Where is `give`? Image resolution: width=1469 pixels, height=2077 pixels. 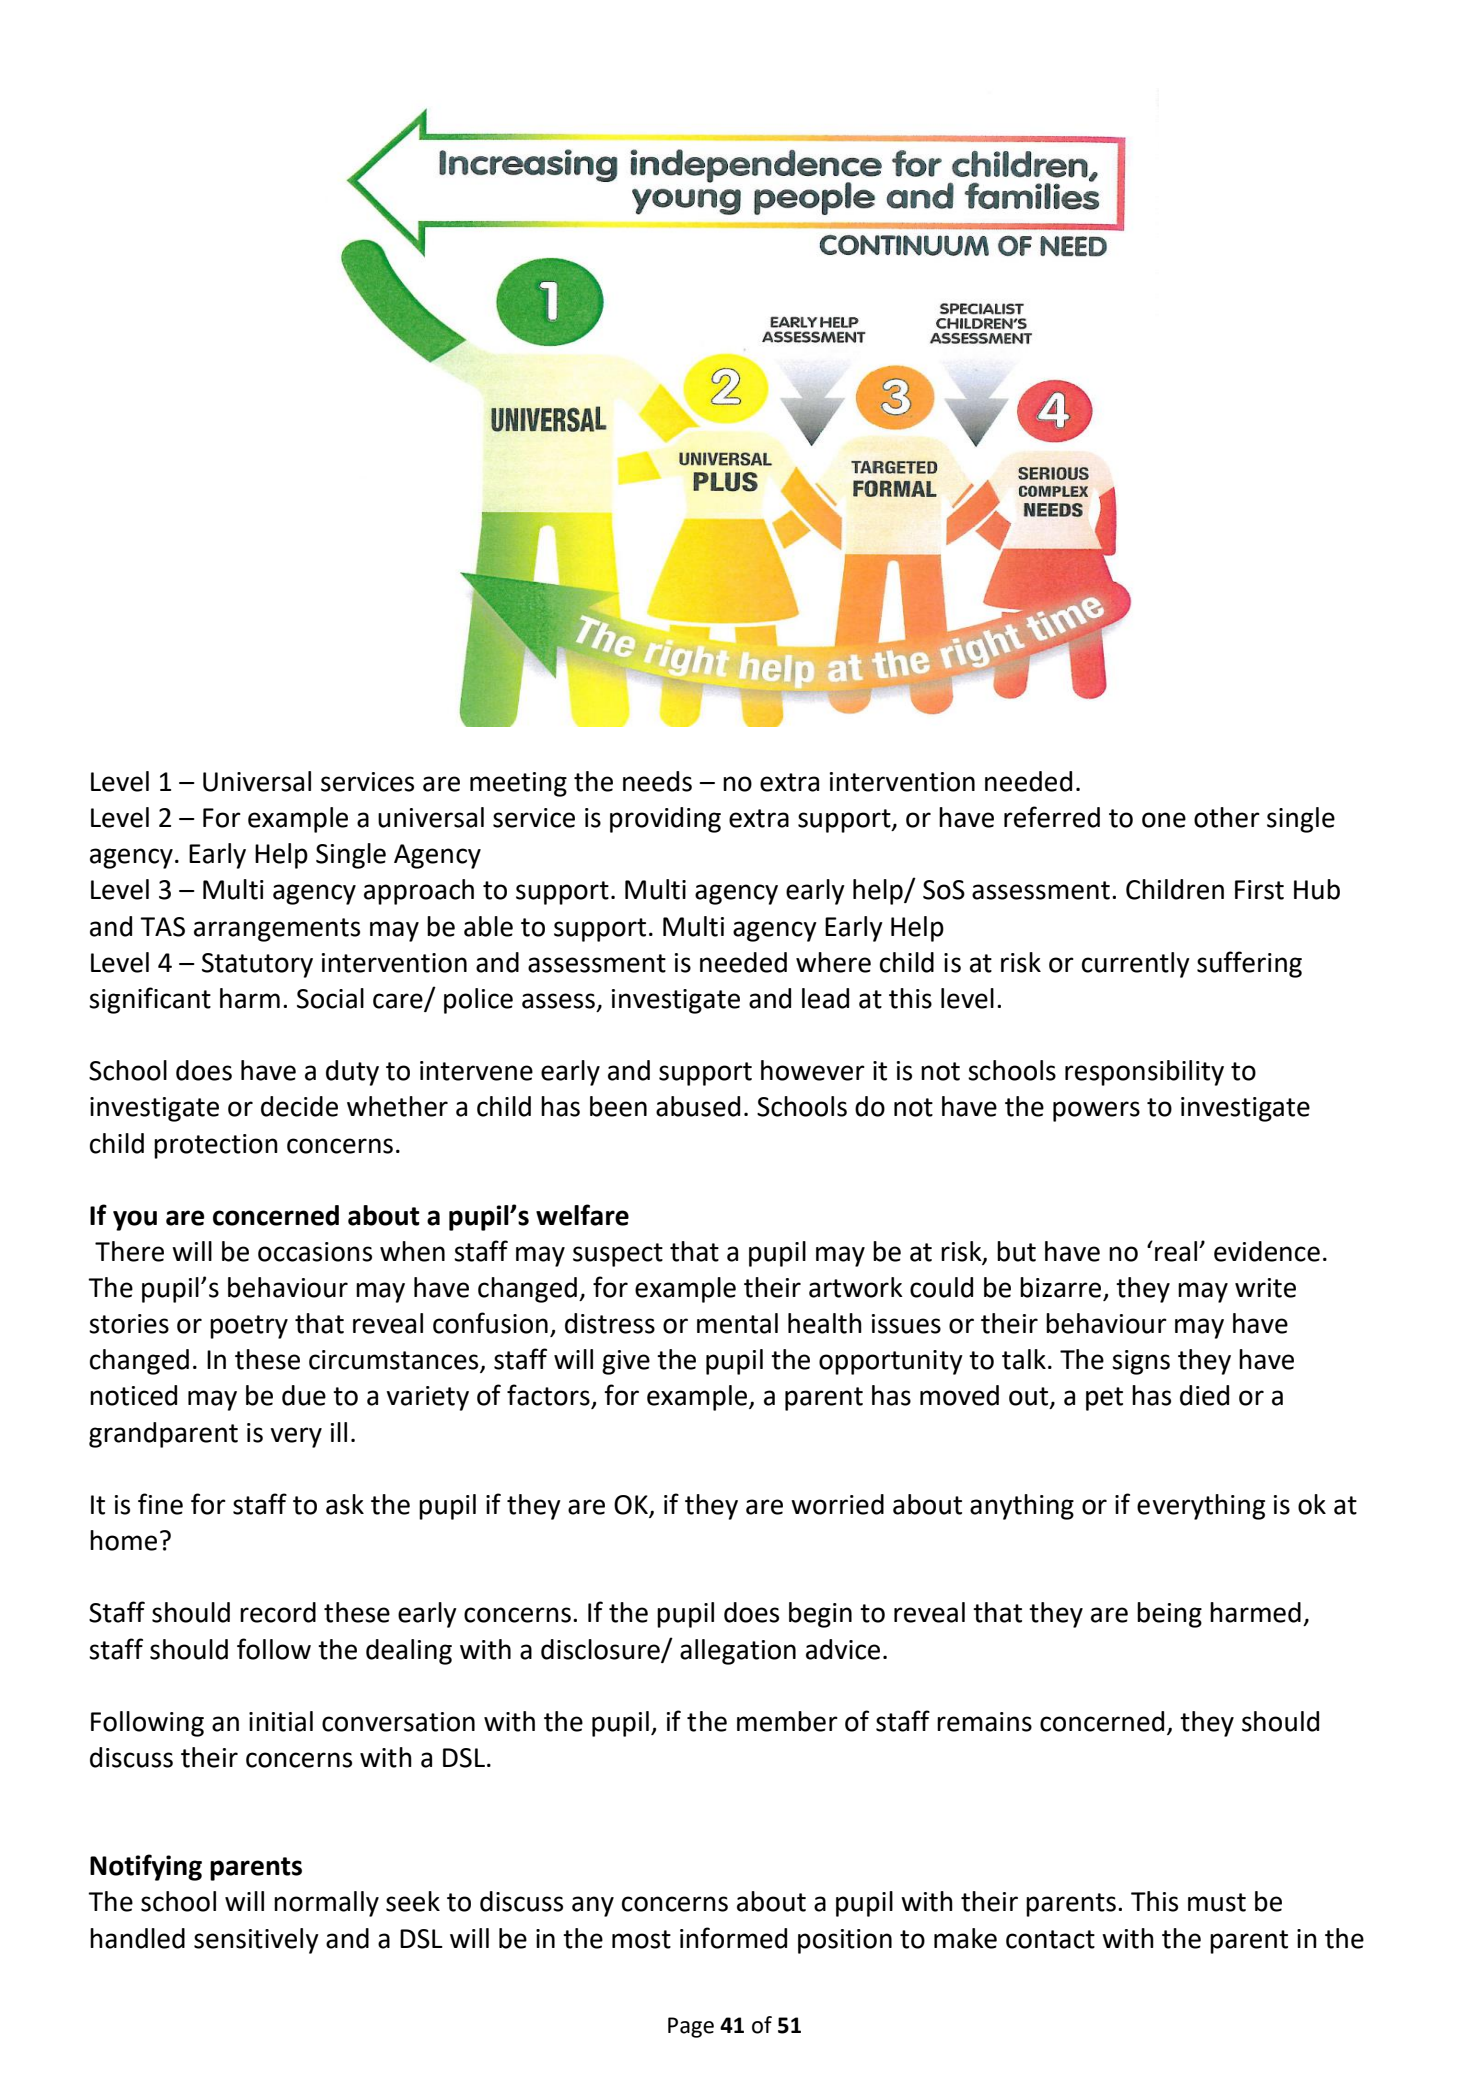 give is located at coordinates (626, 1362).
